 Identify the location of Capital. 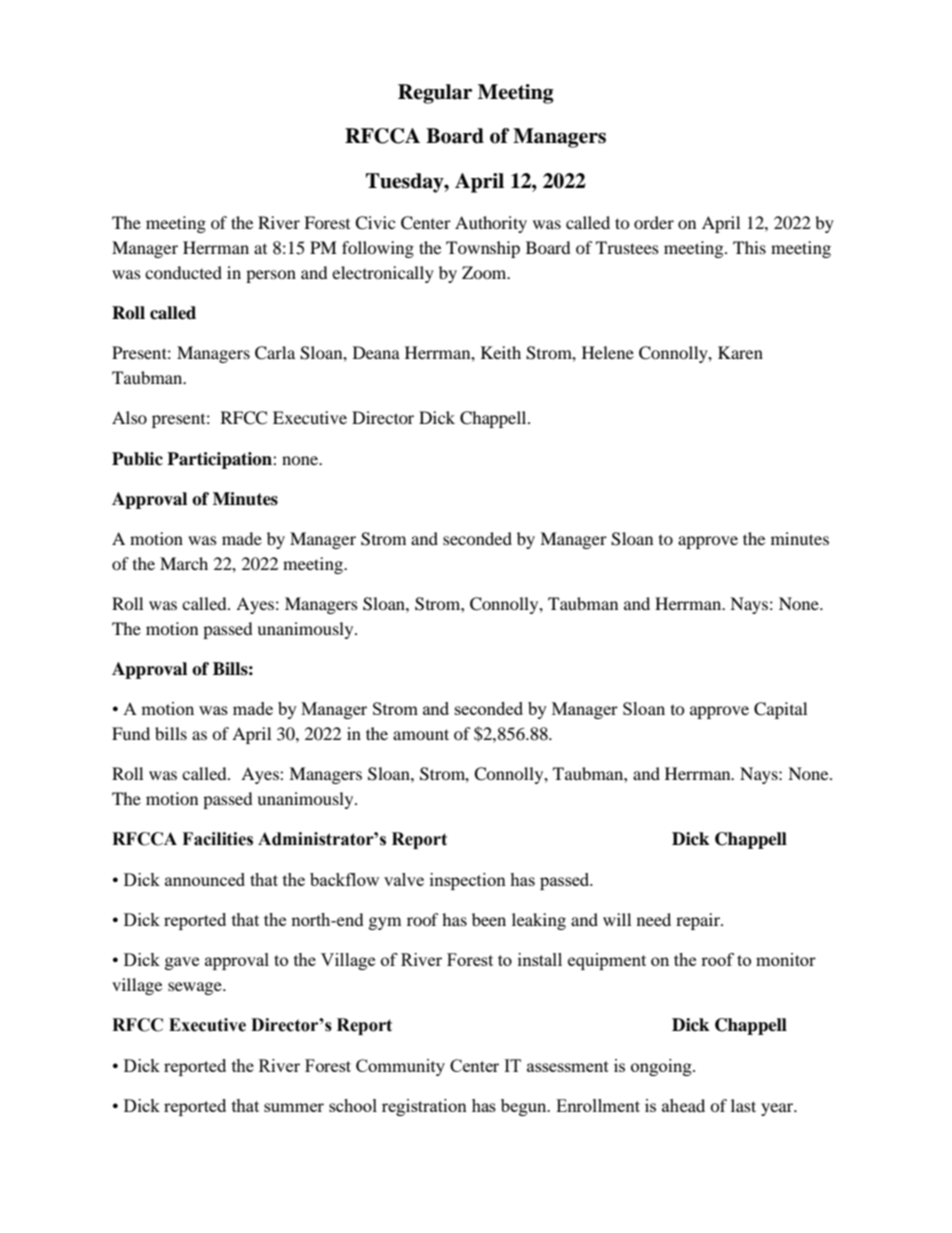
(780, 710).
